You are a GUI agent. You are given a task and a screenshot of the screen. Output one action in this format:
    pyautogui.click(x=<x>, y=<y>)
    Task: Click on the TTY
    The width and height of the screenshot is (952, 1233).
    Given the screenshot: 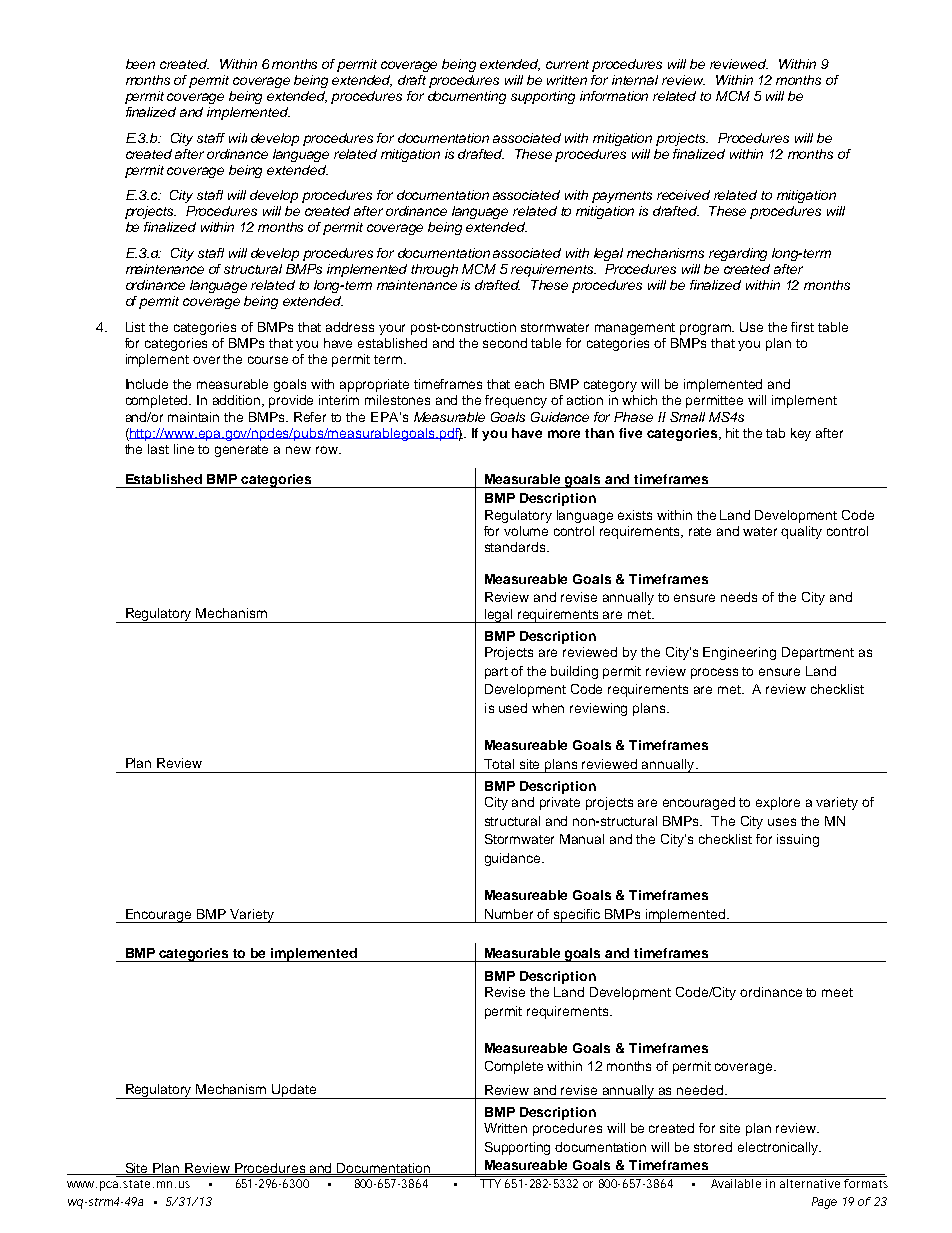 What is the action you would take?
    pyautogui.click(x=490, y=1183)
